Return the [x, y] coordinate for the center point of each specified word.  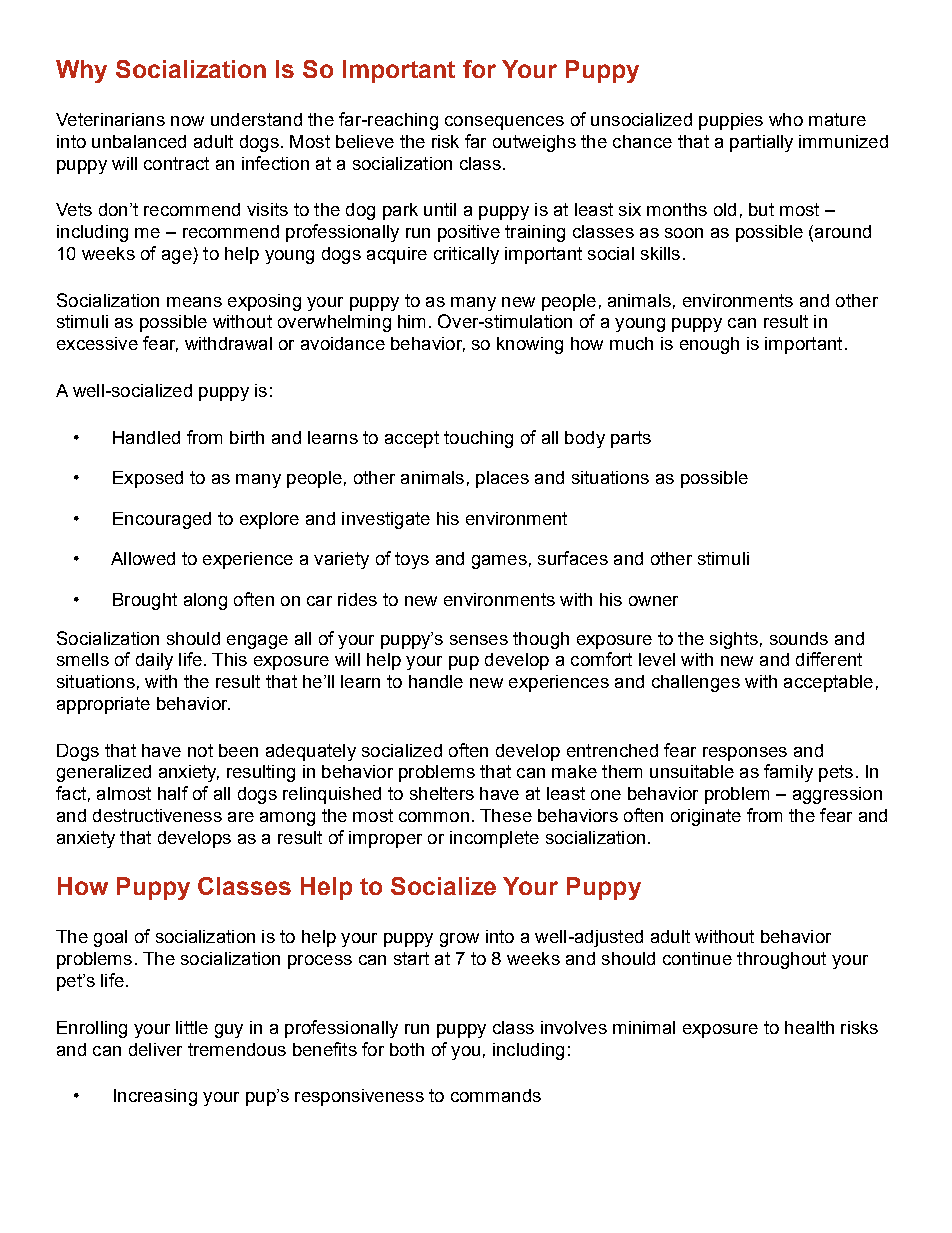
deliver [155, 1049]
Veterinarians [110, 119]
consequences [504, 123]
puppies [731, 121]
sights [734, 640]
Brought [145, 601]
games [499, 562]
